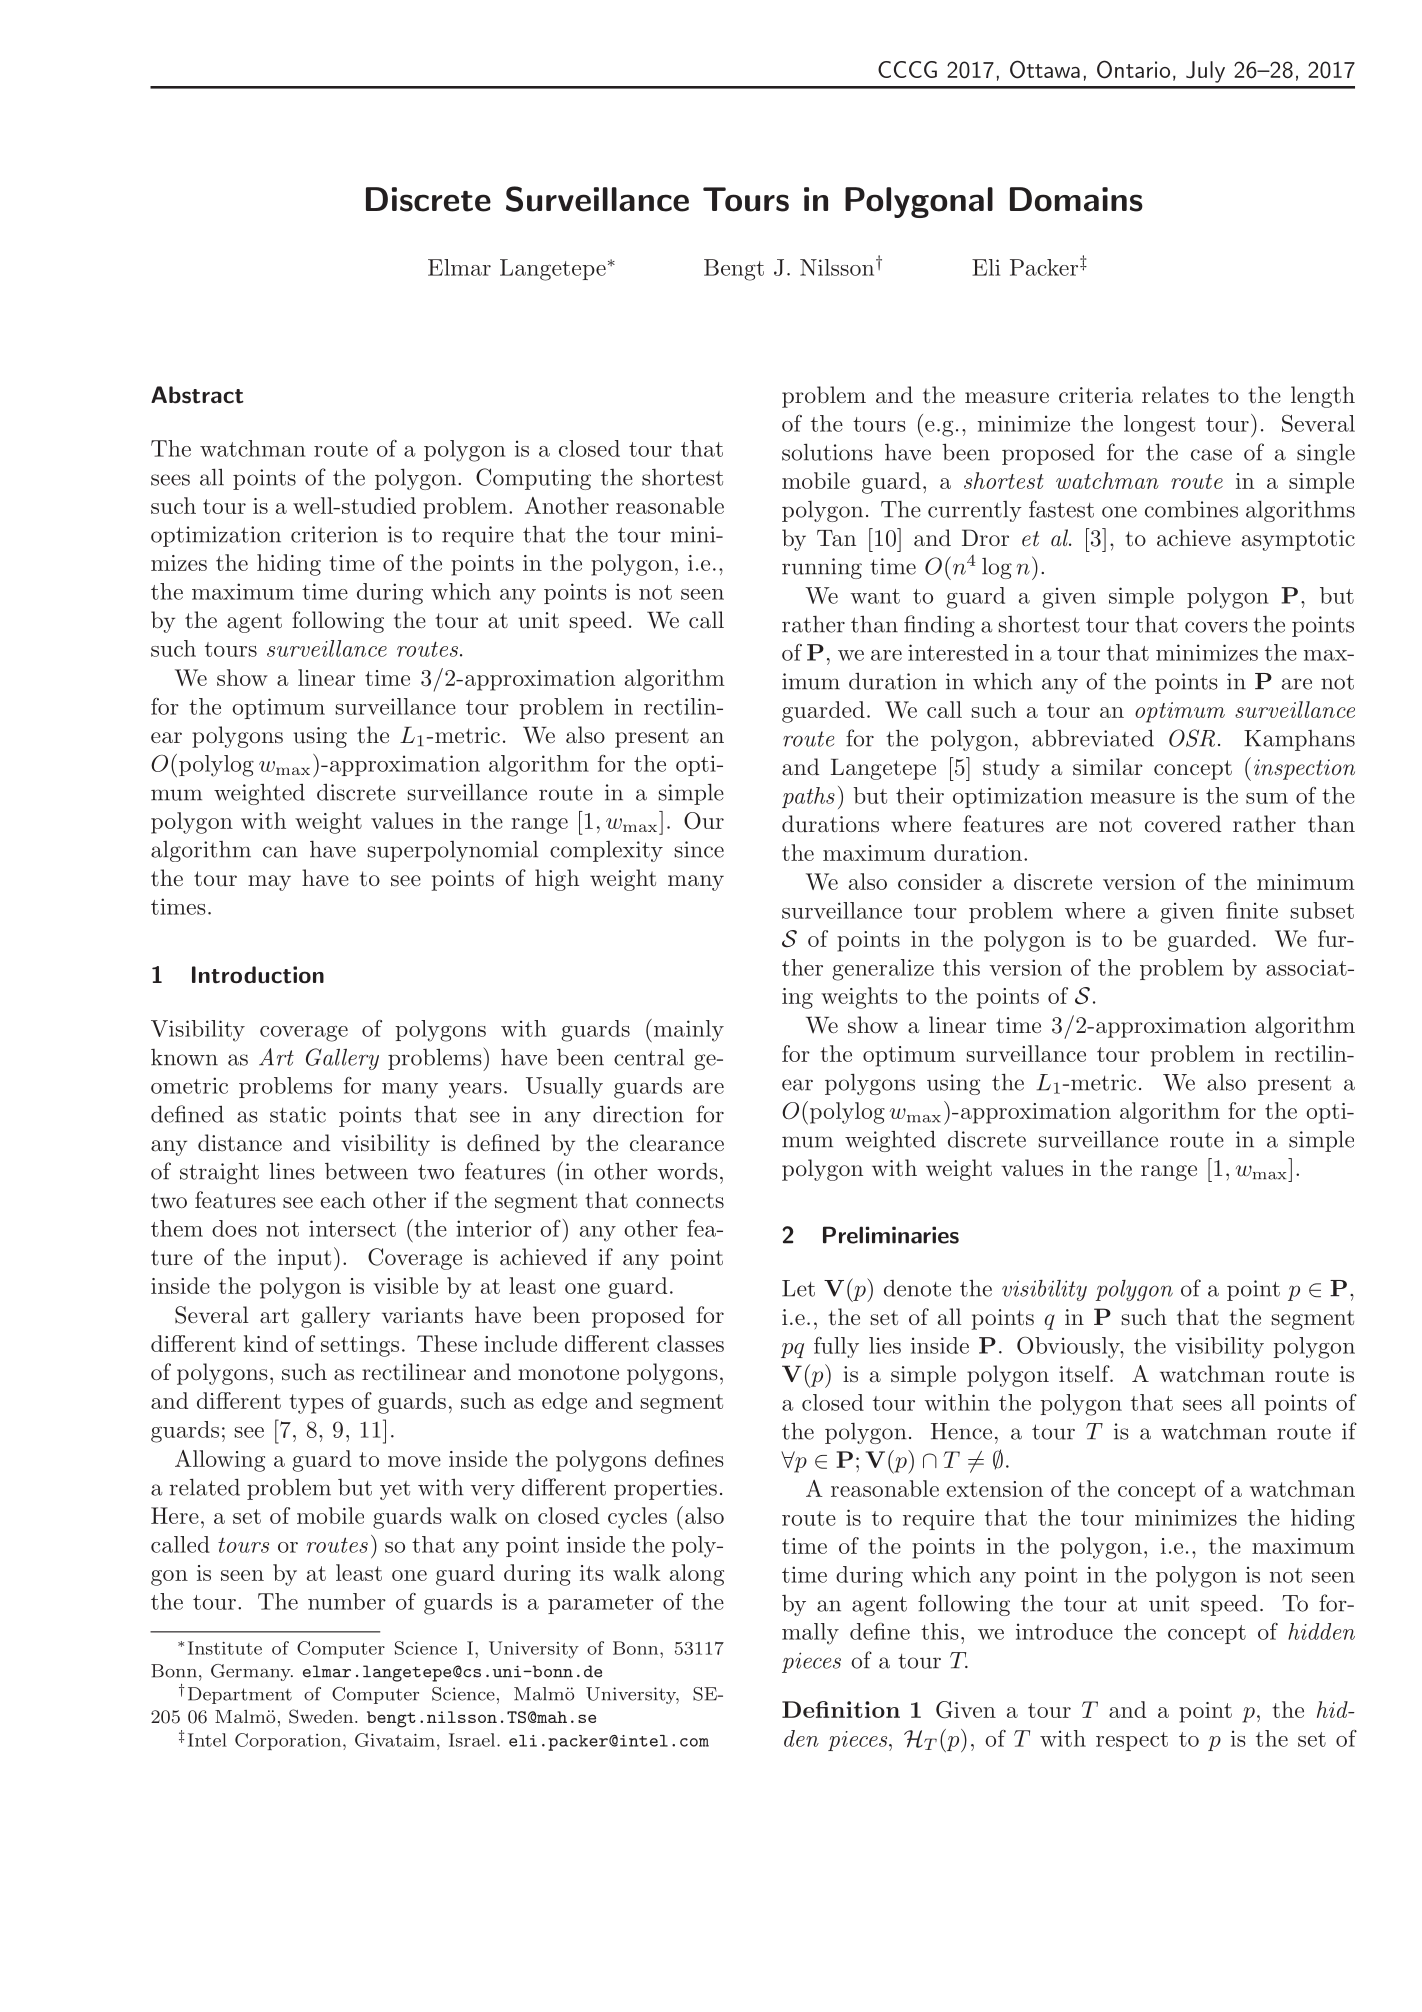 This page has height=2012, width=1422. What do you see at coordinates (1159, 426) in the page?
I see `longest` at bounding box center [1159, 426].
